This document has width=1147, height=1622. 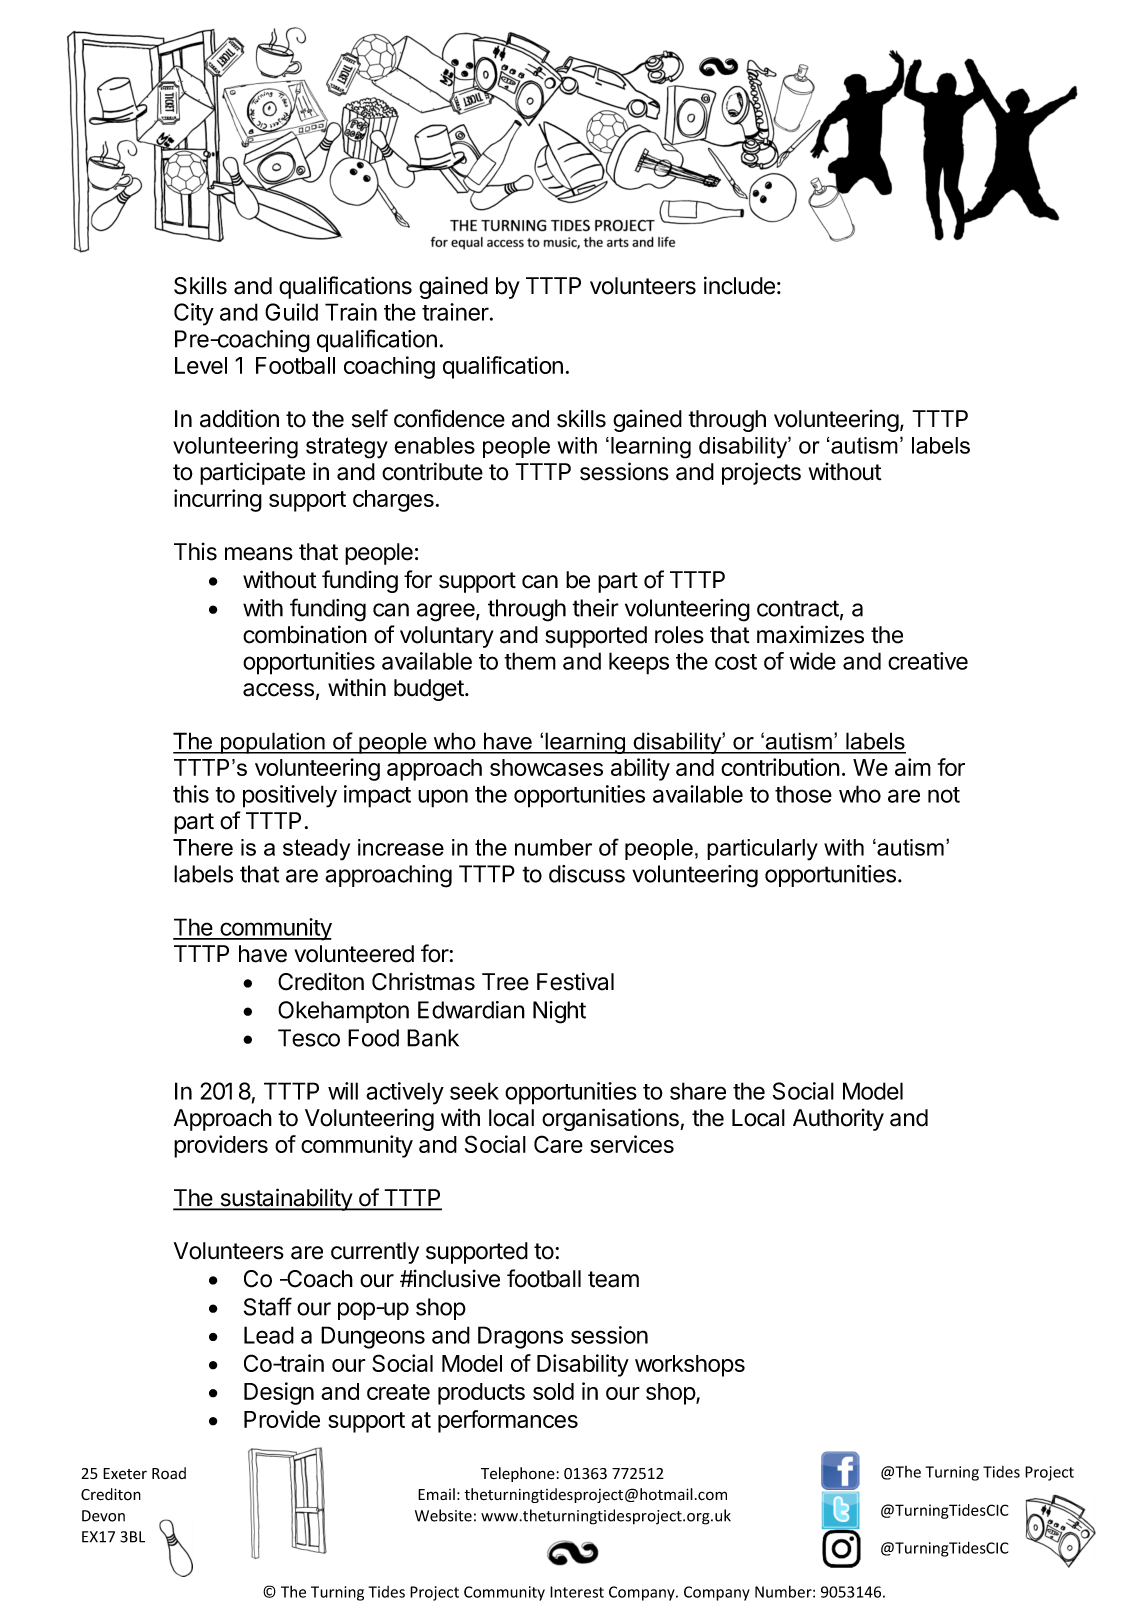 I want to click on showcases, so click(x=546, y=767).
